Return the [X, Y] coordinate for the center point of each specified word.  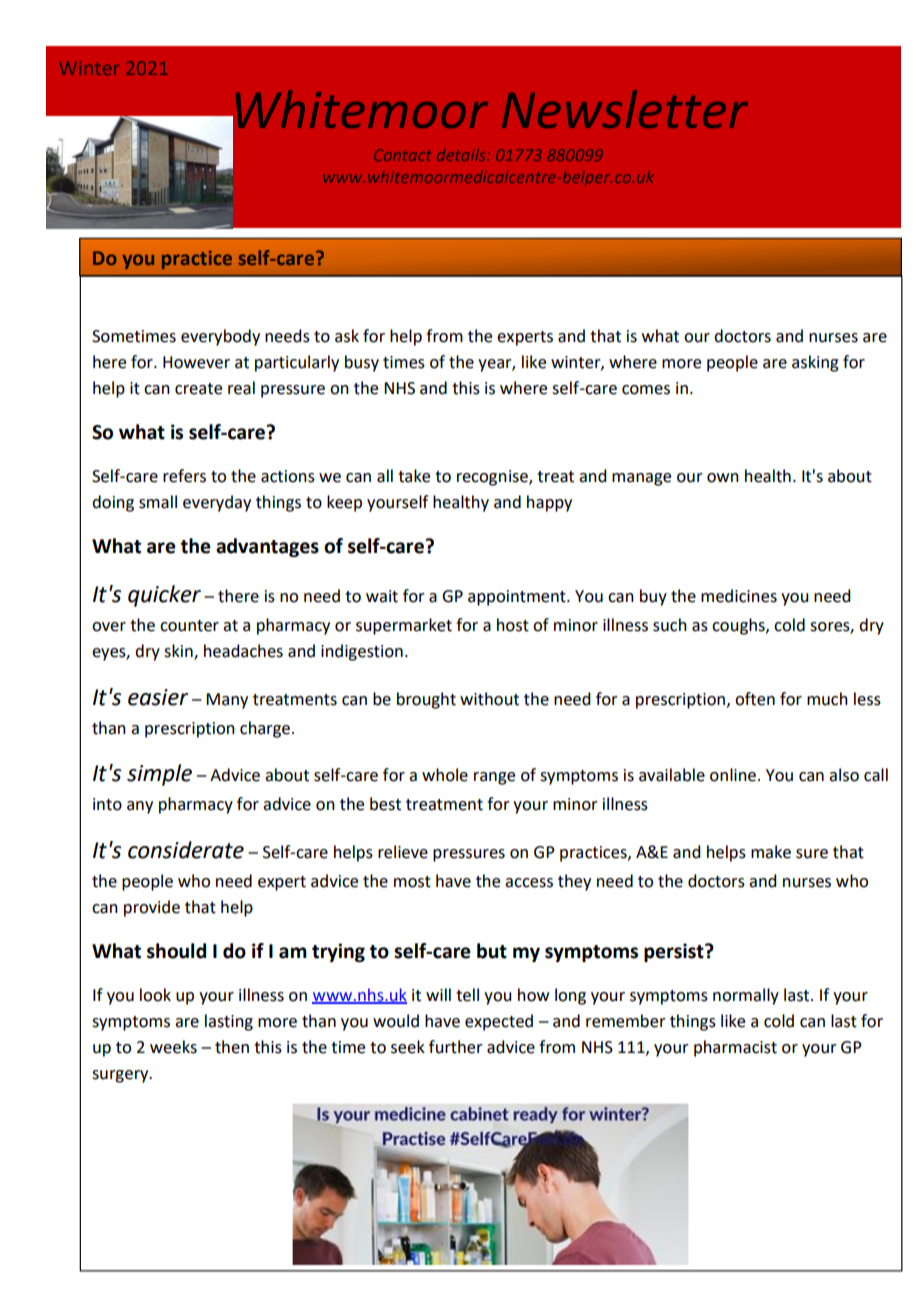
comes [646, 390]
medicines [739, 596]
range [494, 778]
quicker [164, 596]
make [771, 852]
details [462, 155]
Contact [402, 155]
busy [362, 363]
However [196, 362]
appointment [518, 598]
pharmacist [735, 1048]
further [456, 1047]
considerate [186, 850]
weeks [173, 1047]
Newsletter [625, 109]
